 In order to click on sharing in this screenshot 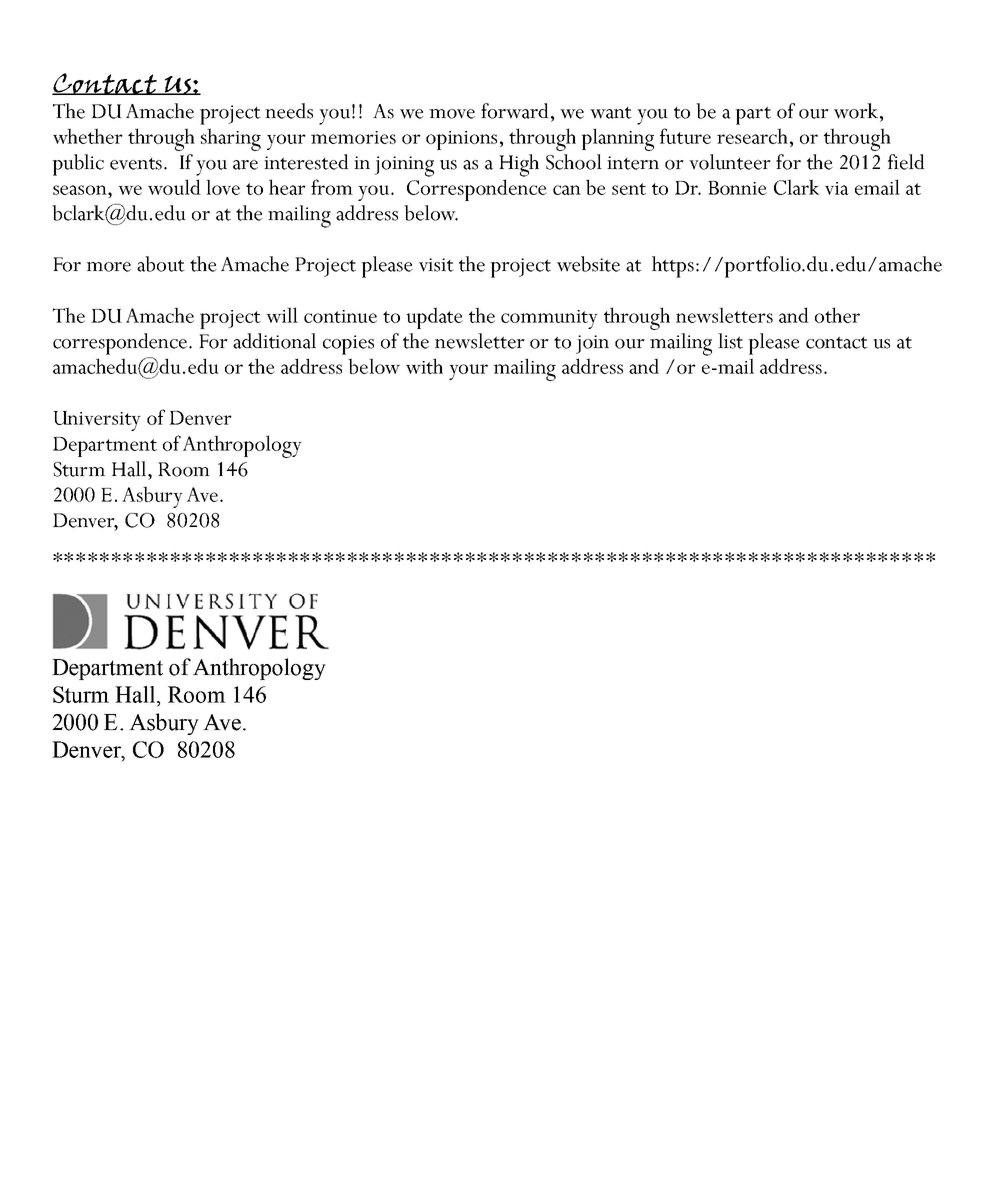, I will do `click(231, 139)`.
